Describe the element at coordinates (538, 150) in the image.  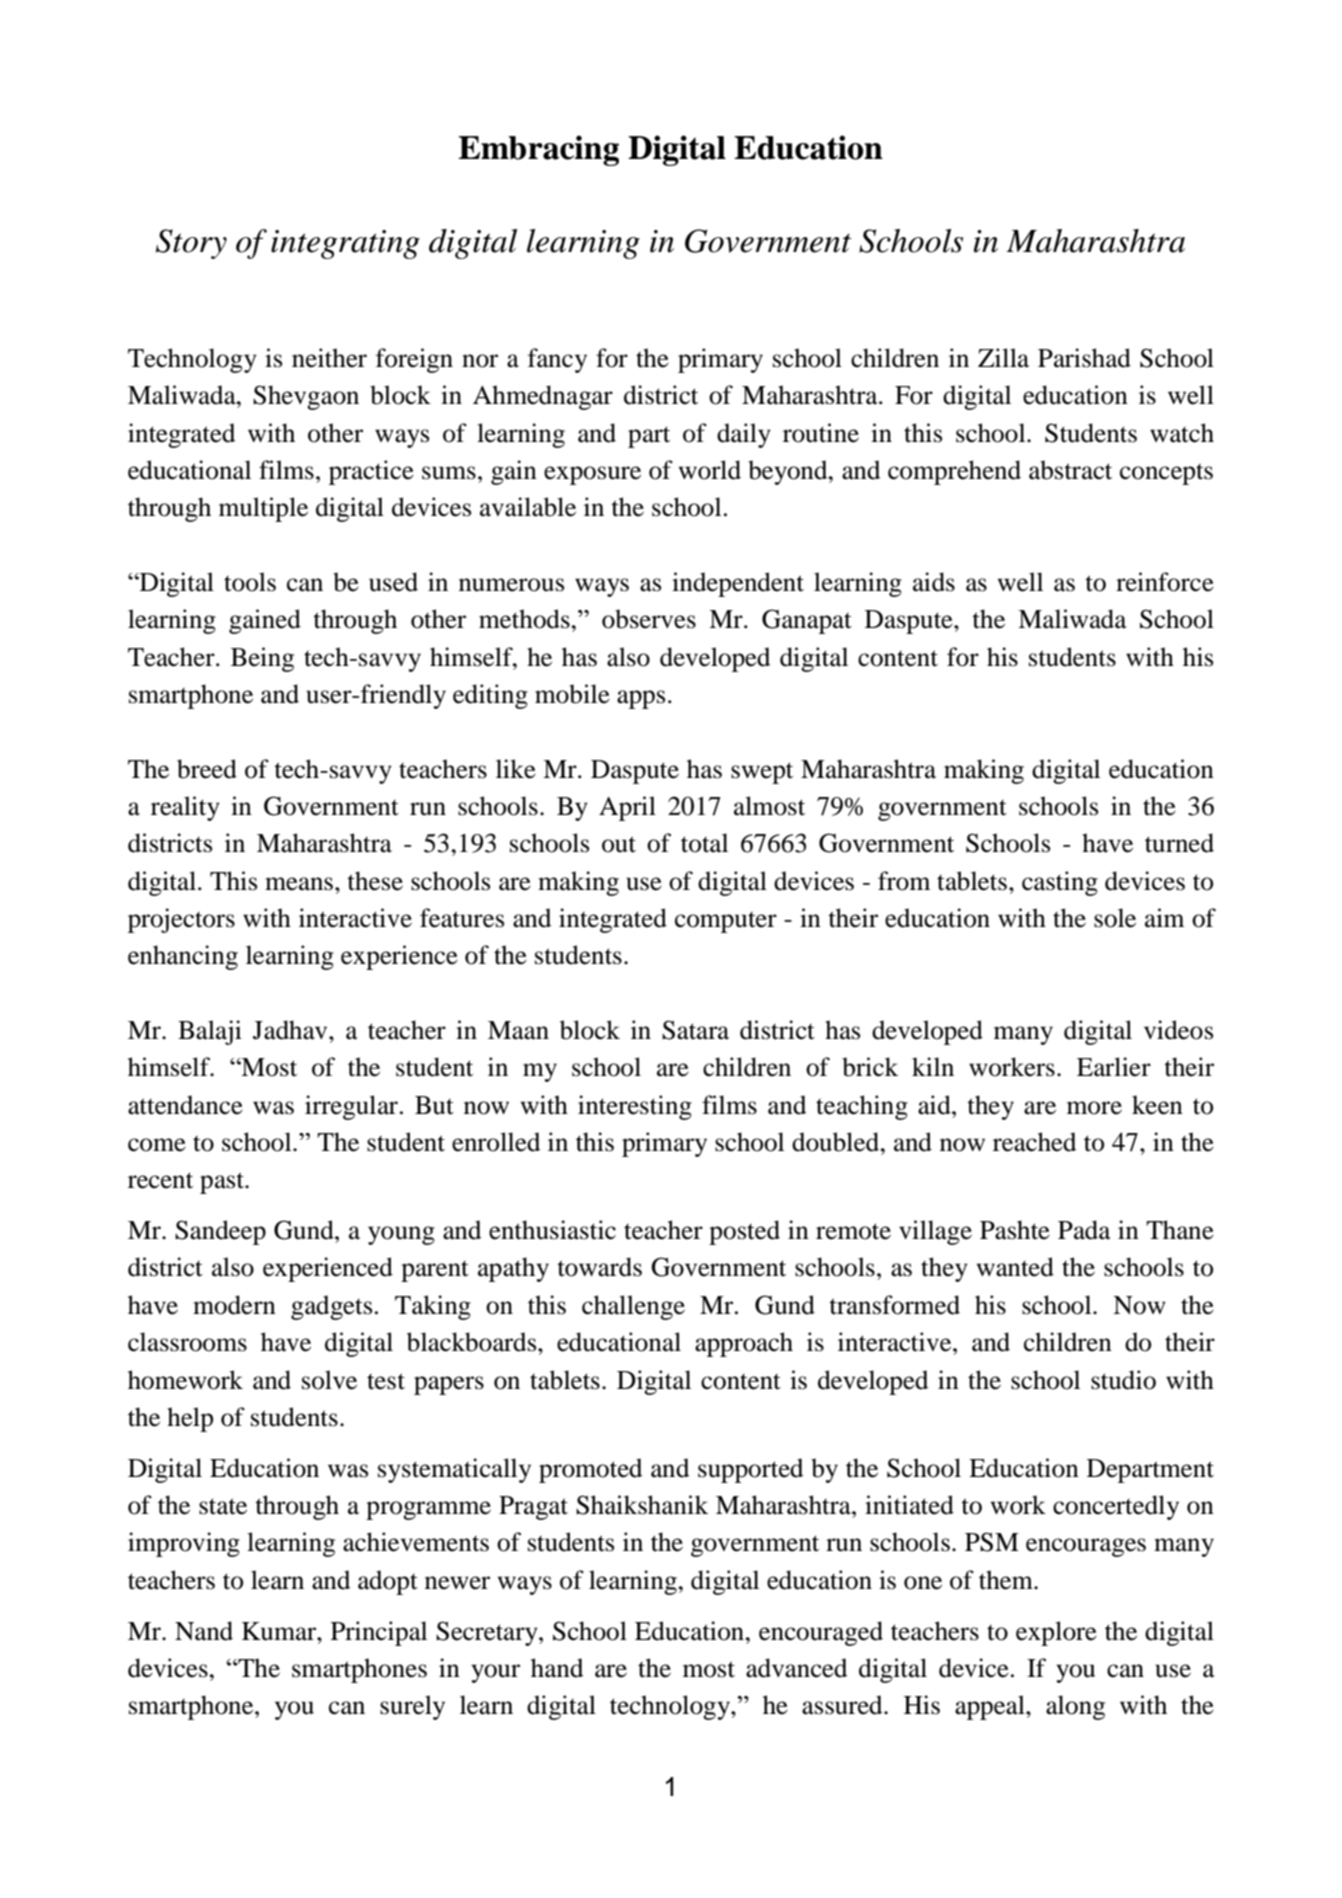
I see `Embracing` at that location.
